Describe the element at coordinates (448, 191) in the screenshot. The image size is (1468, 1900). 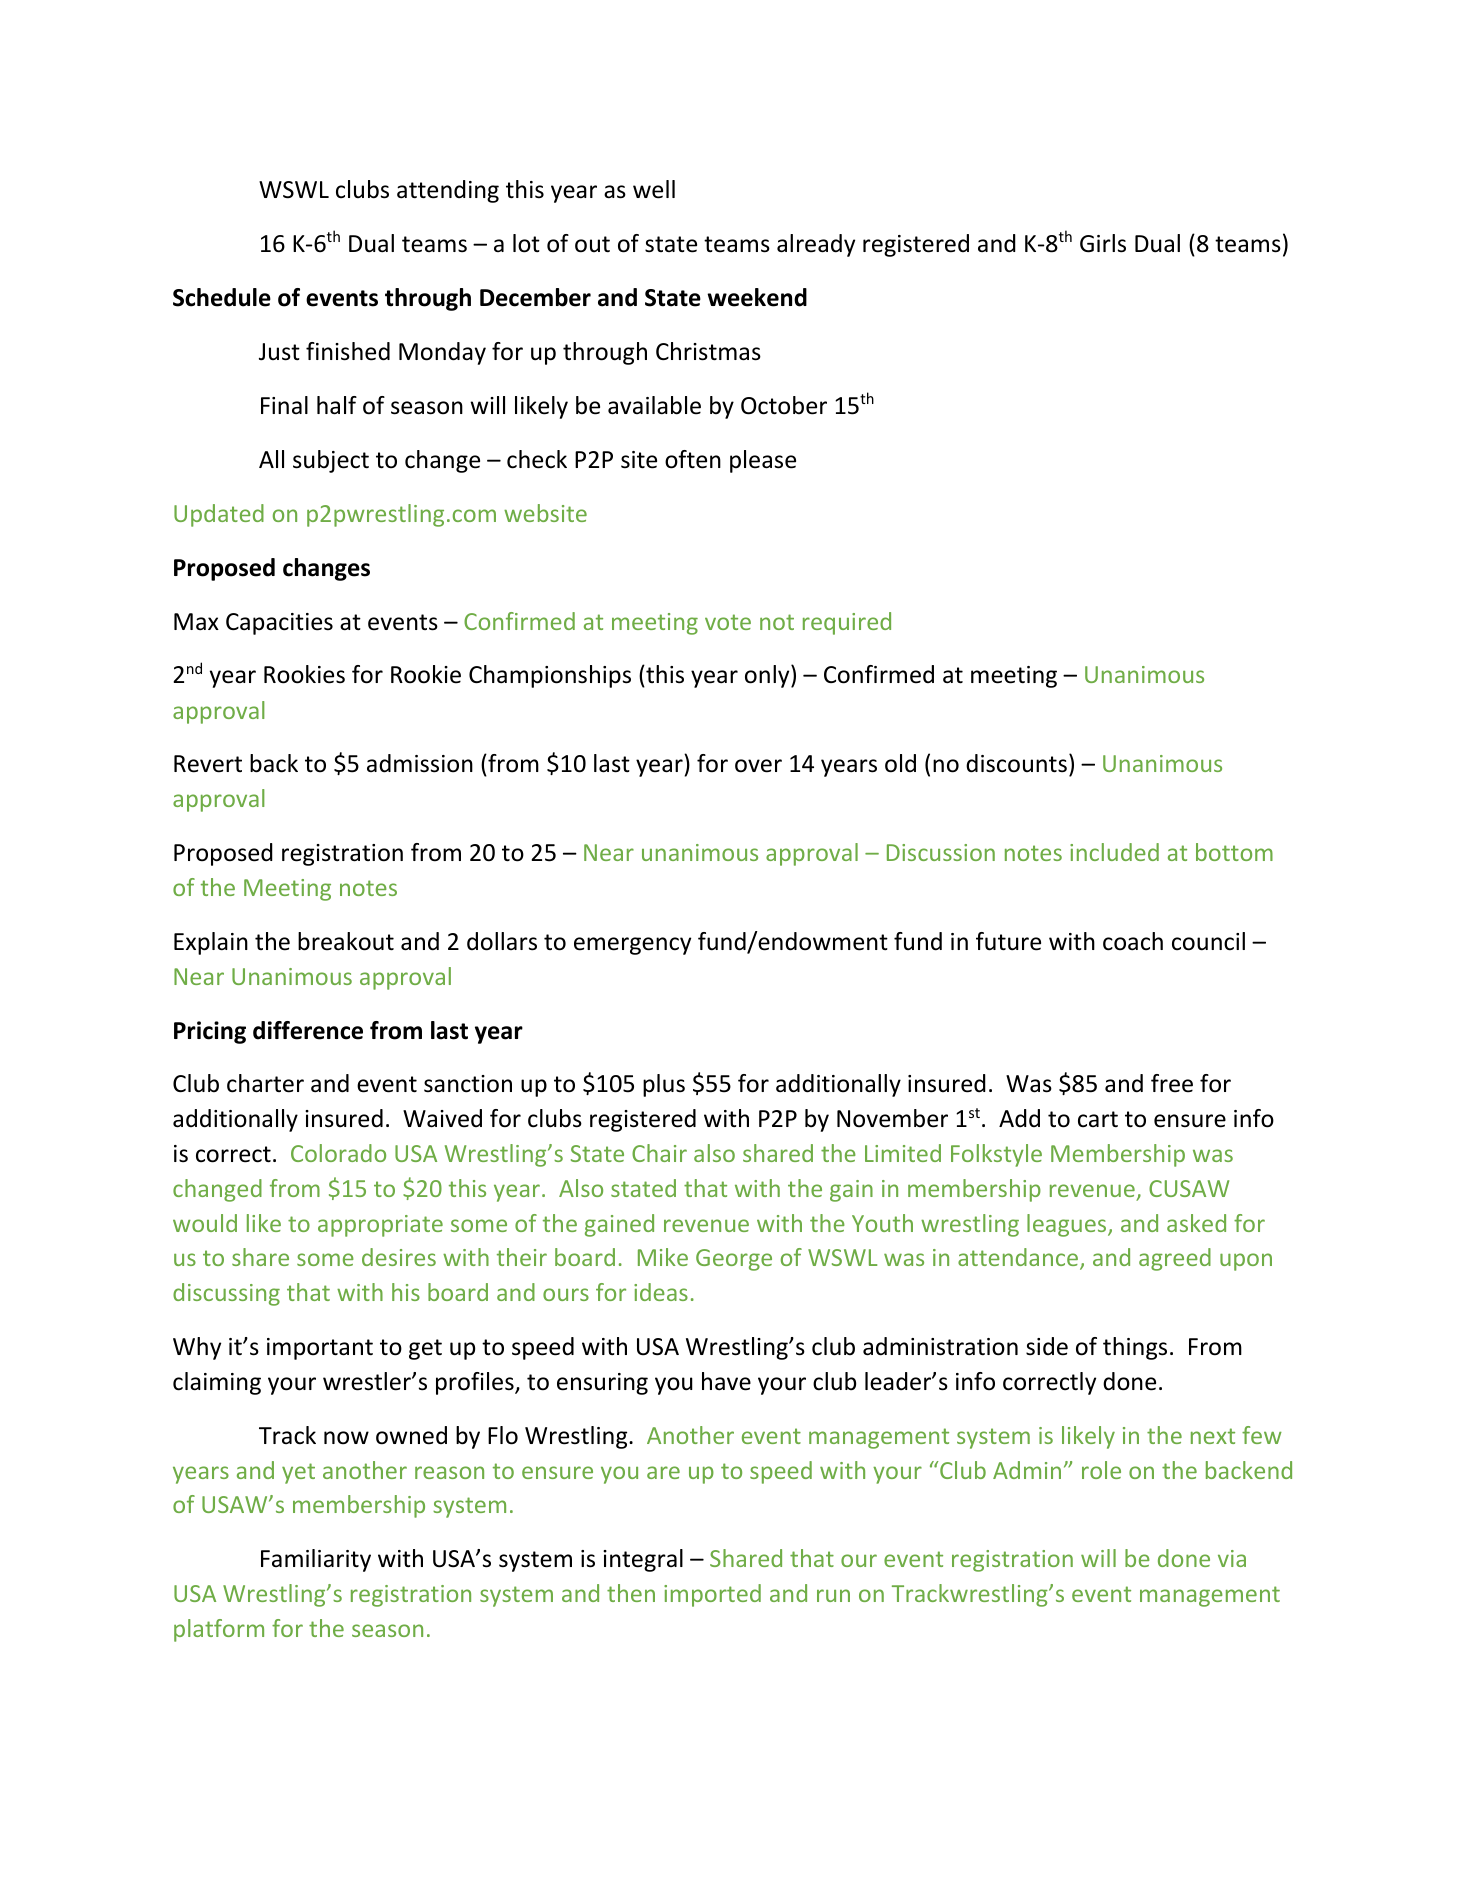
I see `attending` at that location.
